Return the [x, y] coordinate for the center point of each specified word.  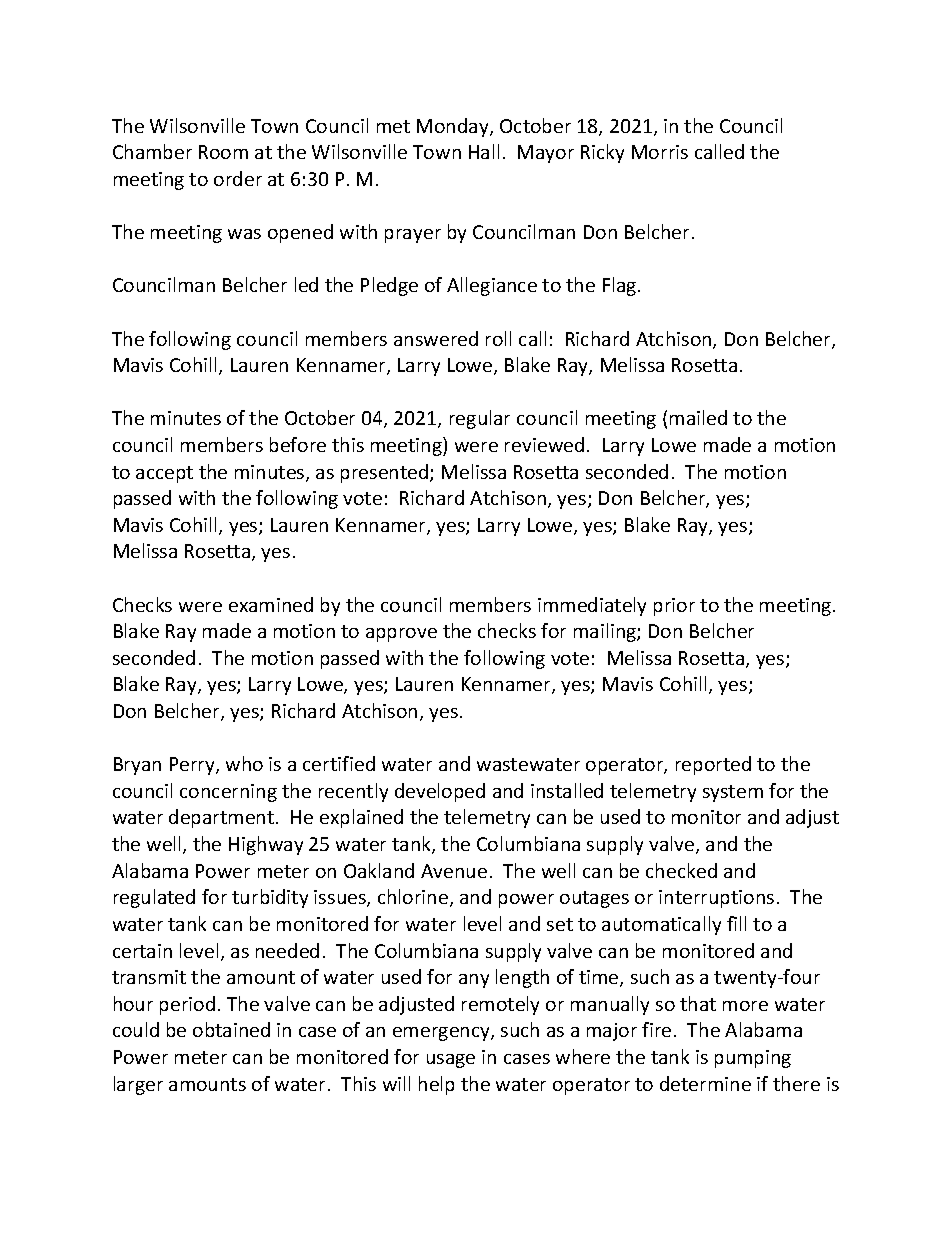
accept [164, 474]
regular [480, 419]
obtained [231, 1029]
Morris [660, 152]
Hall [484, 151]
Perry [193, 766]
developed [440, 792]
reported [713, 765]
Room [223, 152]
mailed [698, 417]
